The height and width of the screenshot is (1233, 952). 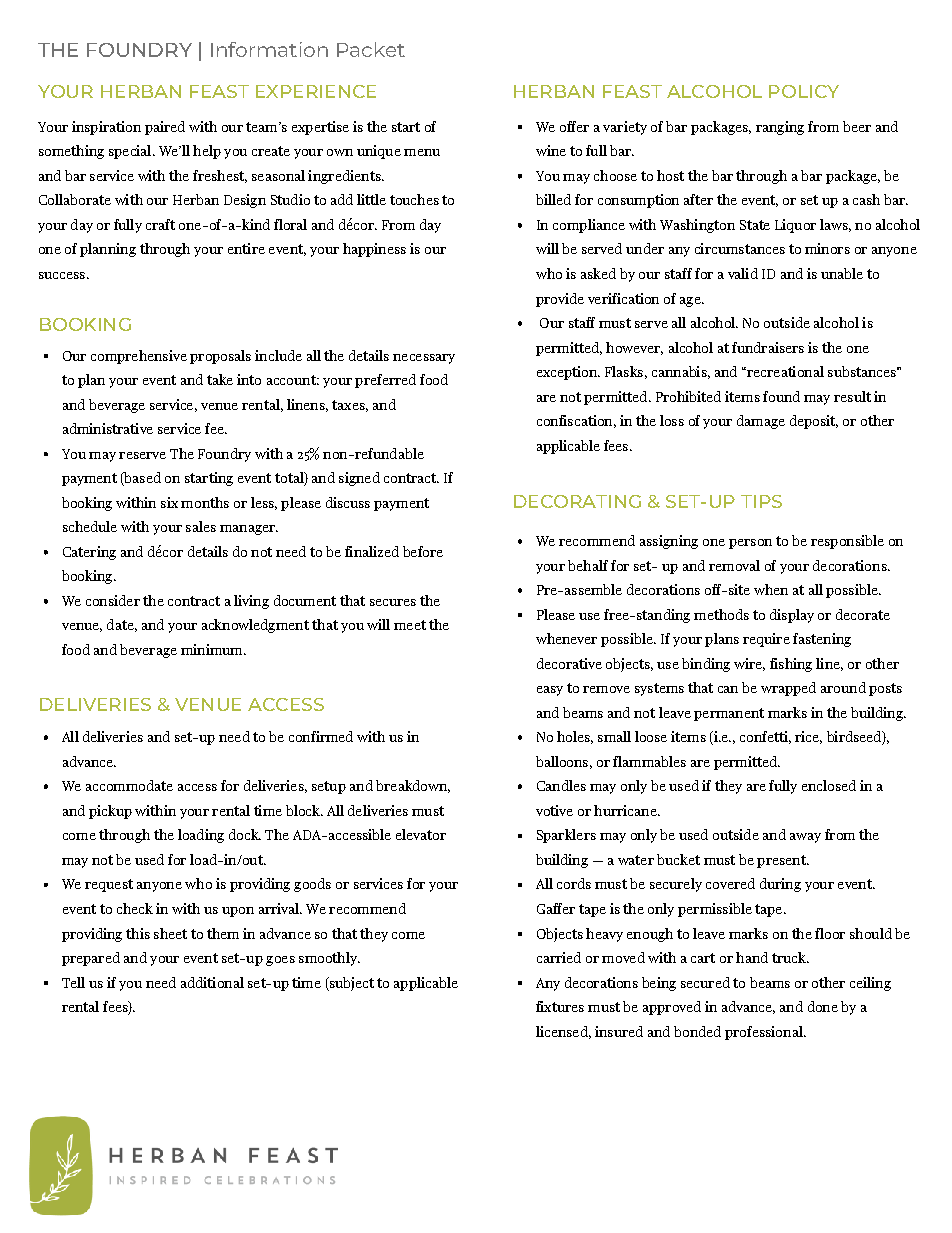 What do you see at coordinates (560, 1006) in the screenshot?
I see `fixtures` at bounding box center [560, 1006].
